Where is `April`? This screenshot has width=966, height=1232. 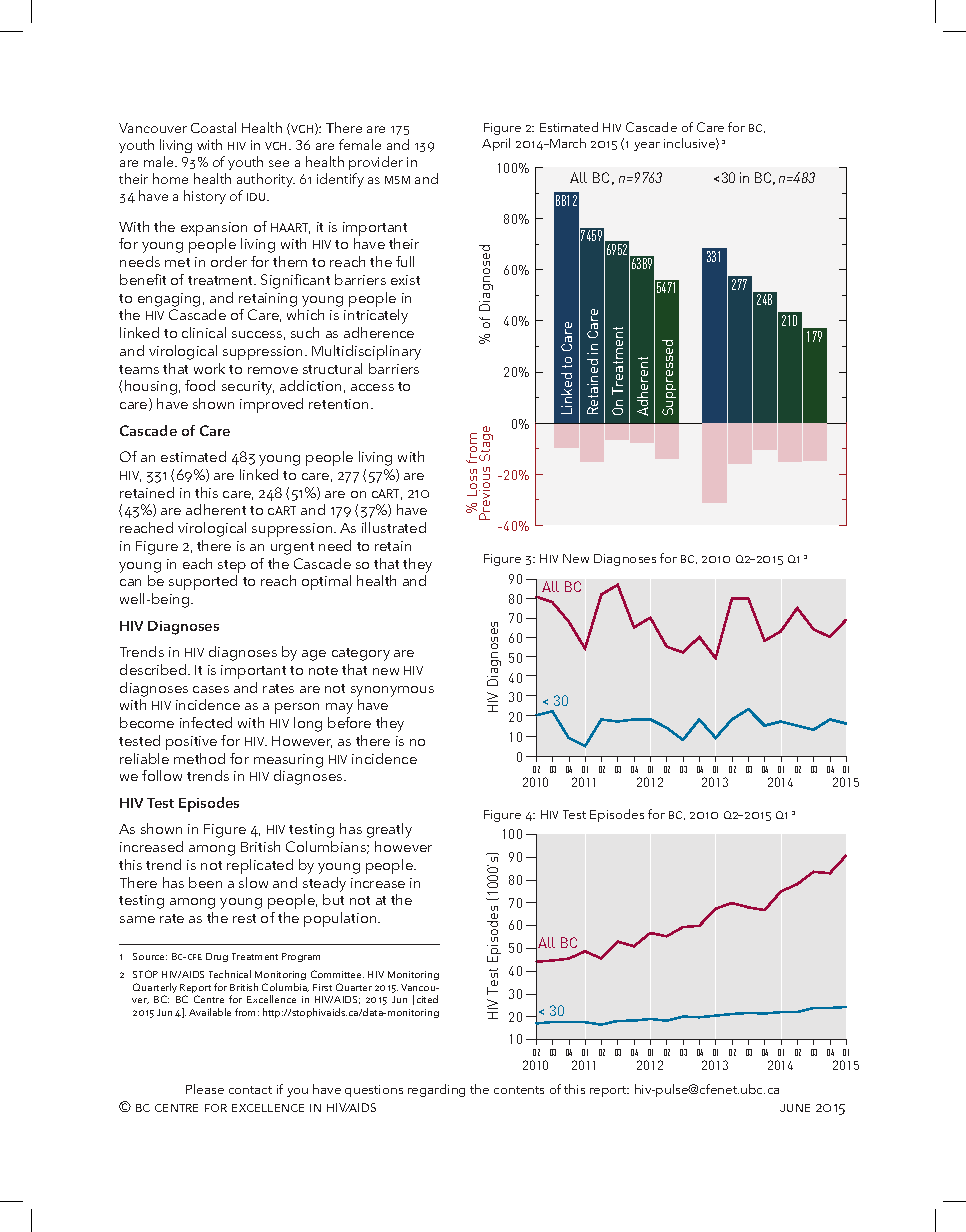 April is located at coordinates (496, 144).
